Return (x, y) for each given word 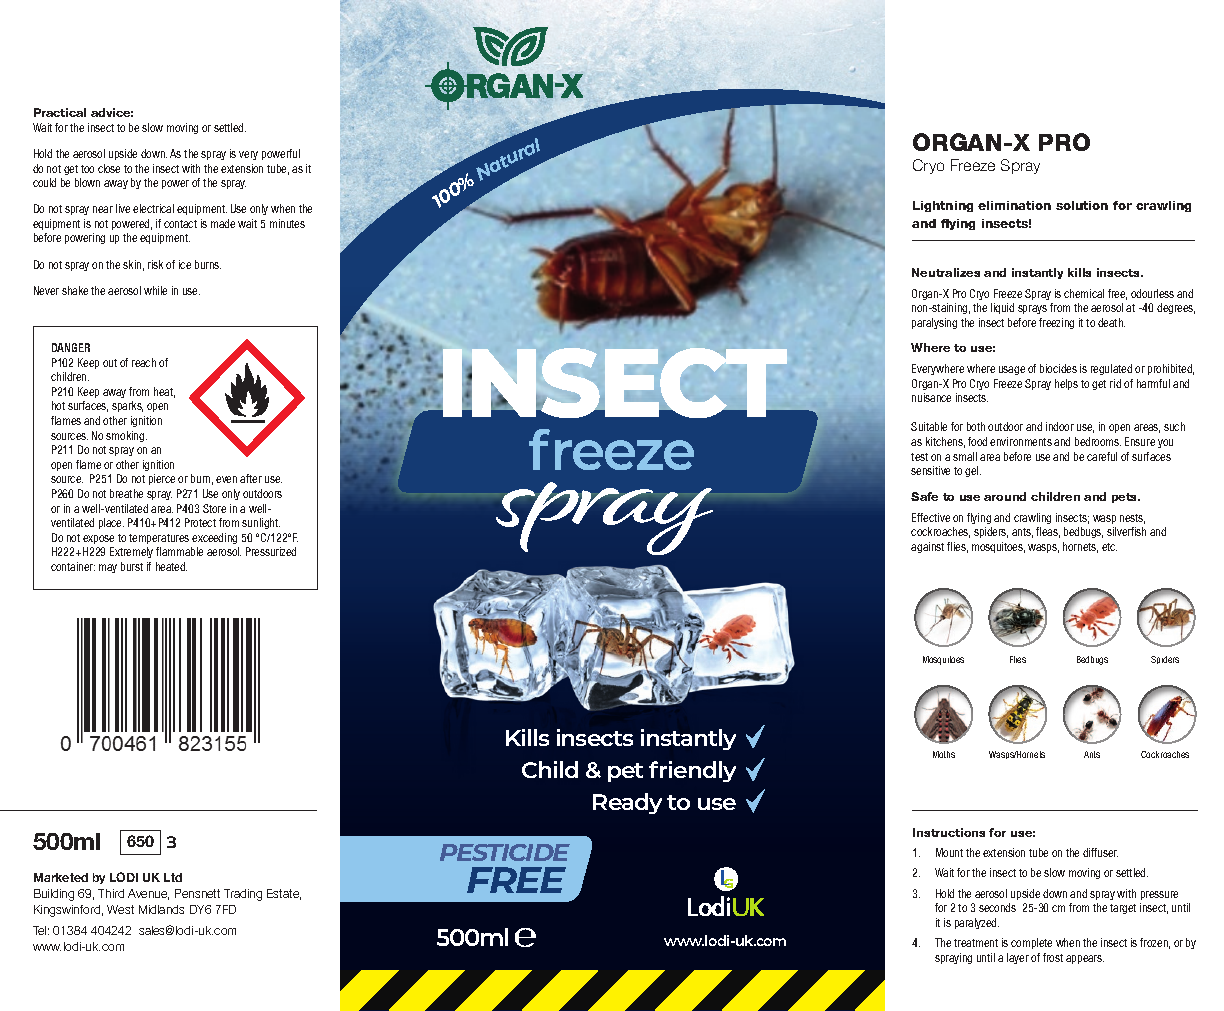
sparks (127, 406)
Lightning (943, 206)
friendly (692, 771)
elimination (1014, 205)
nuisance (931, 397)
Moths (944, 754)
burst (132, 566)
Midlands (161, 909)
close (109, 168)
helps (1066, 384)
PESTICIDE (505, 852)
